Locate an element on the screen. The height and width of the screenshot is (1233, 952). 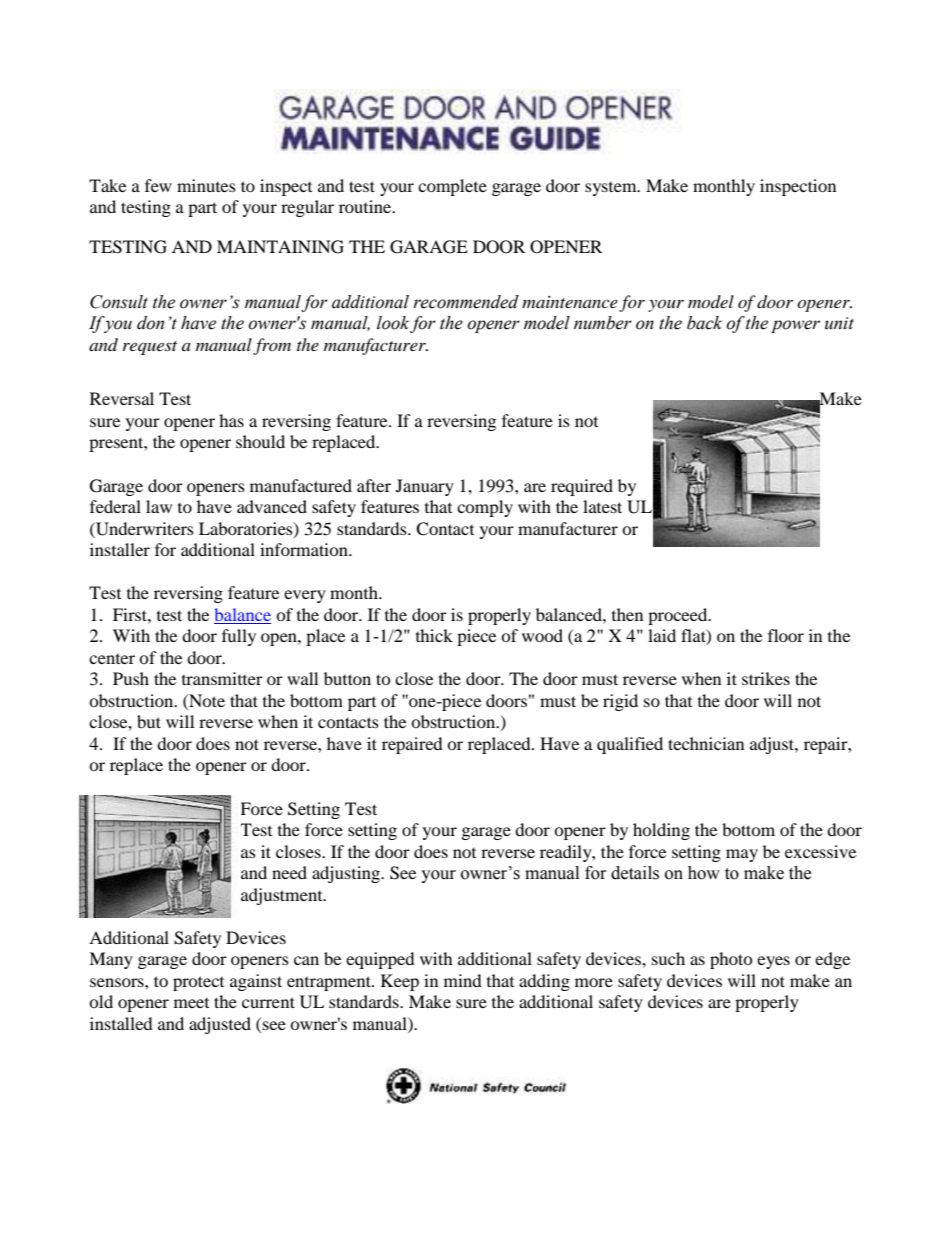
eyes is located at coordinates (773, 962).
